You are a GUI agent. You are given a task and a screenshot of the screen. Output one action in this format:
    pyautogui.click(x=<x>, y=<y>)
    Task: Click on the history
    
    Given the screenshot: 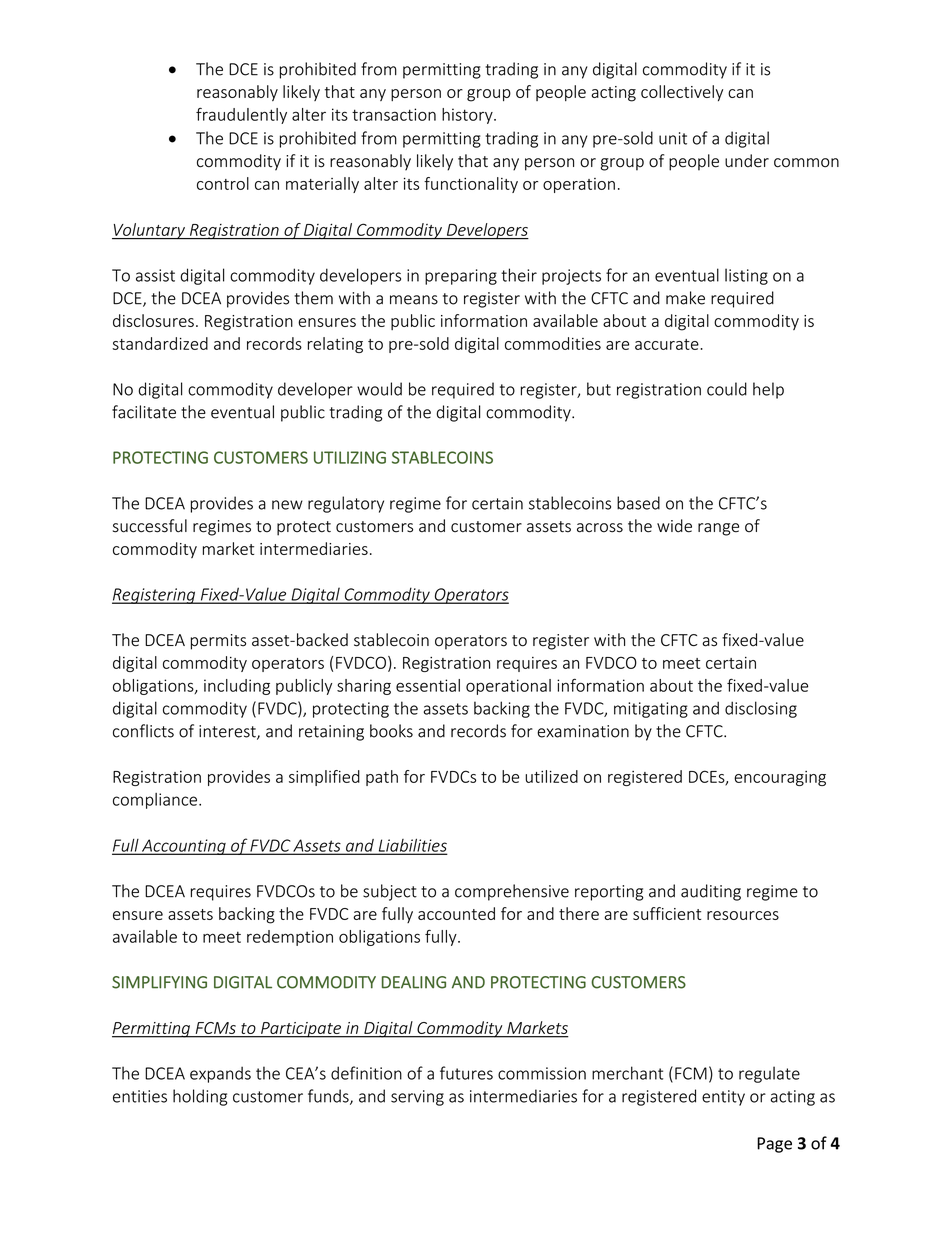 What is the action you would take?
    pyautogui.click(x=468, y=116)
